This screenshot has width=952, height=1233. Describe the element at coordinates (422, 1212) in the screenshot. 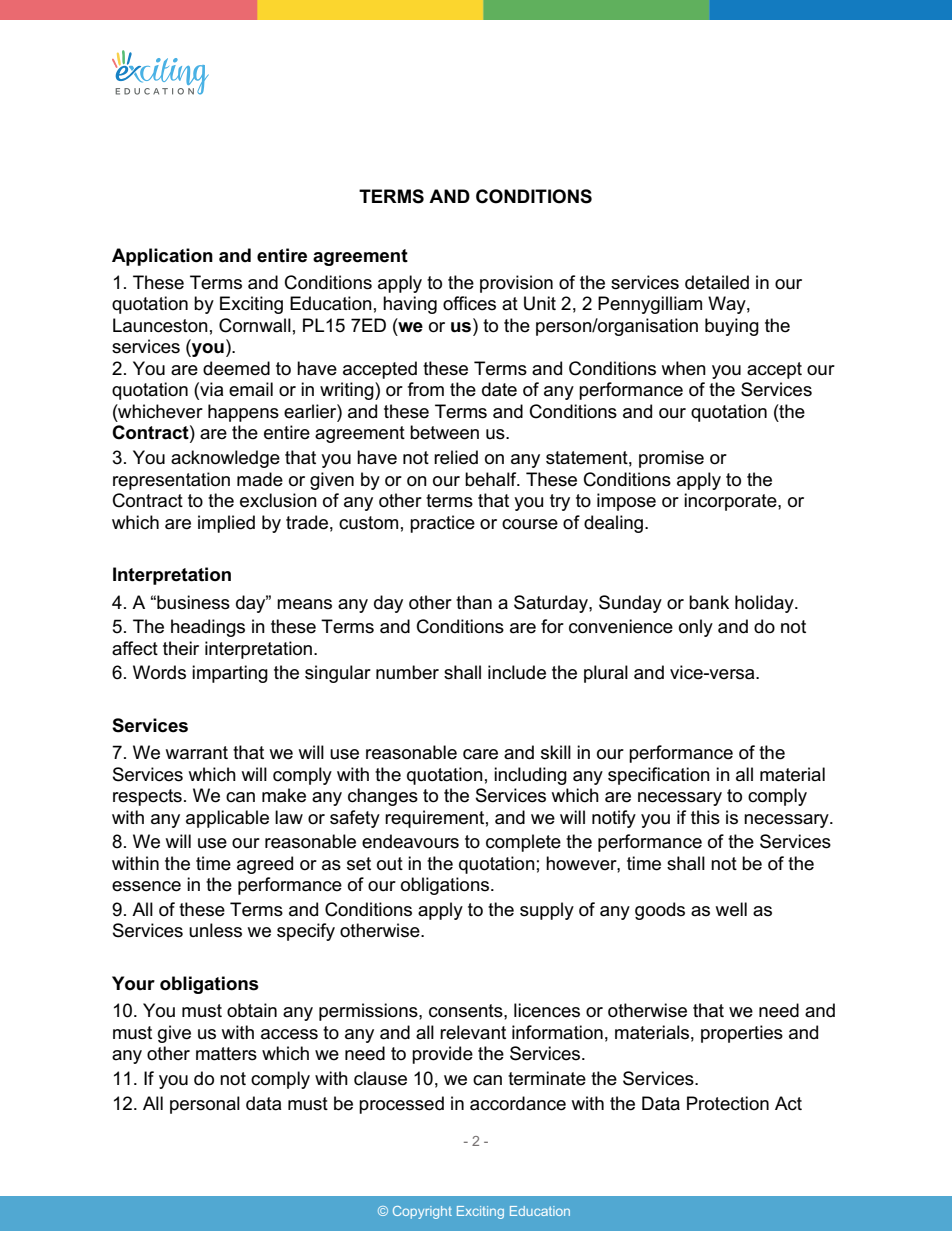

I see `Copyright` at that location.
